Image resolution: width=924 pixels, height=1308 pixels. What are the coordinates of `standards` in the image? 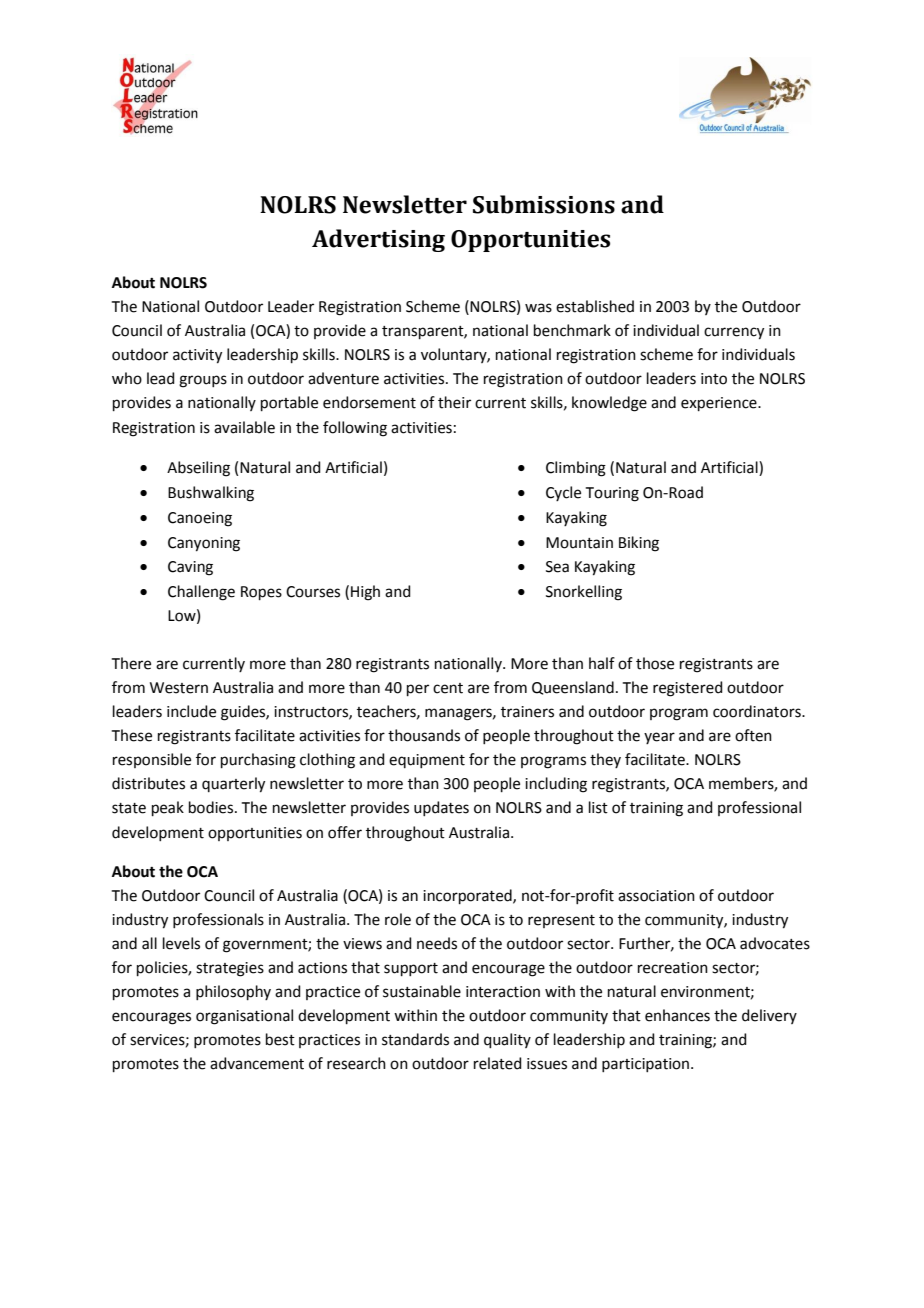 It's located at (415, 1039).
